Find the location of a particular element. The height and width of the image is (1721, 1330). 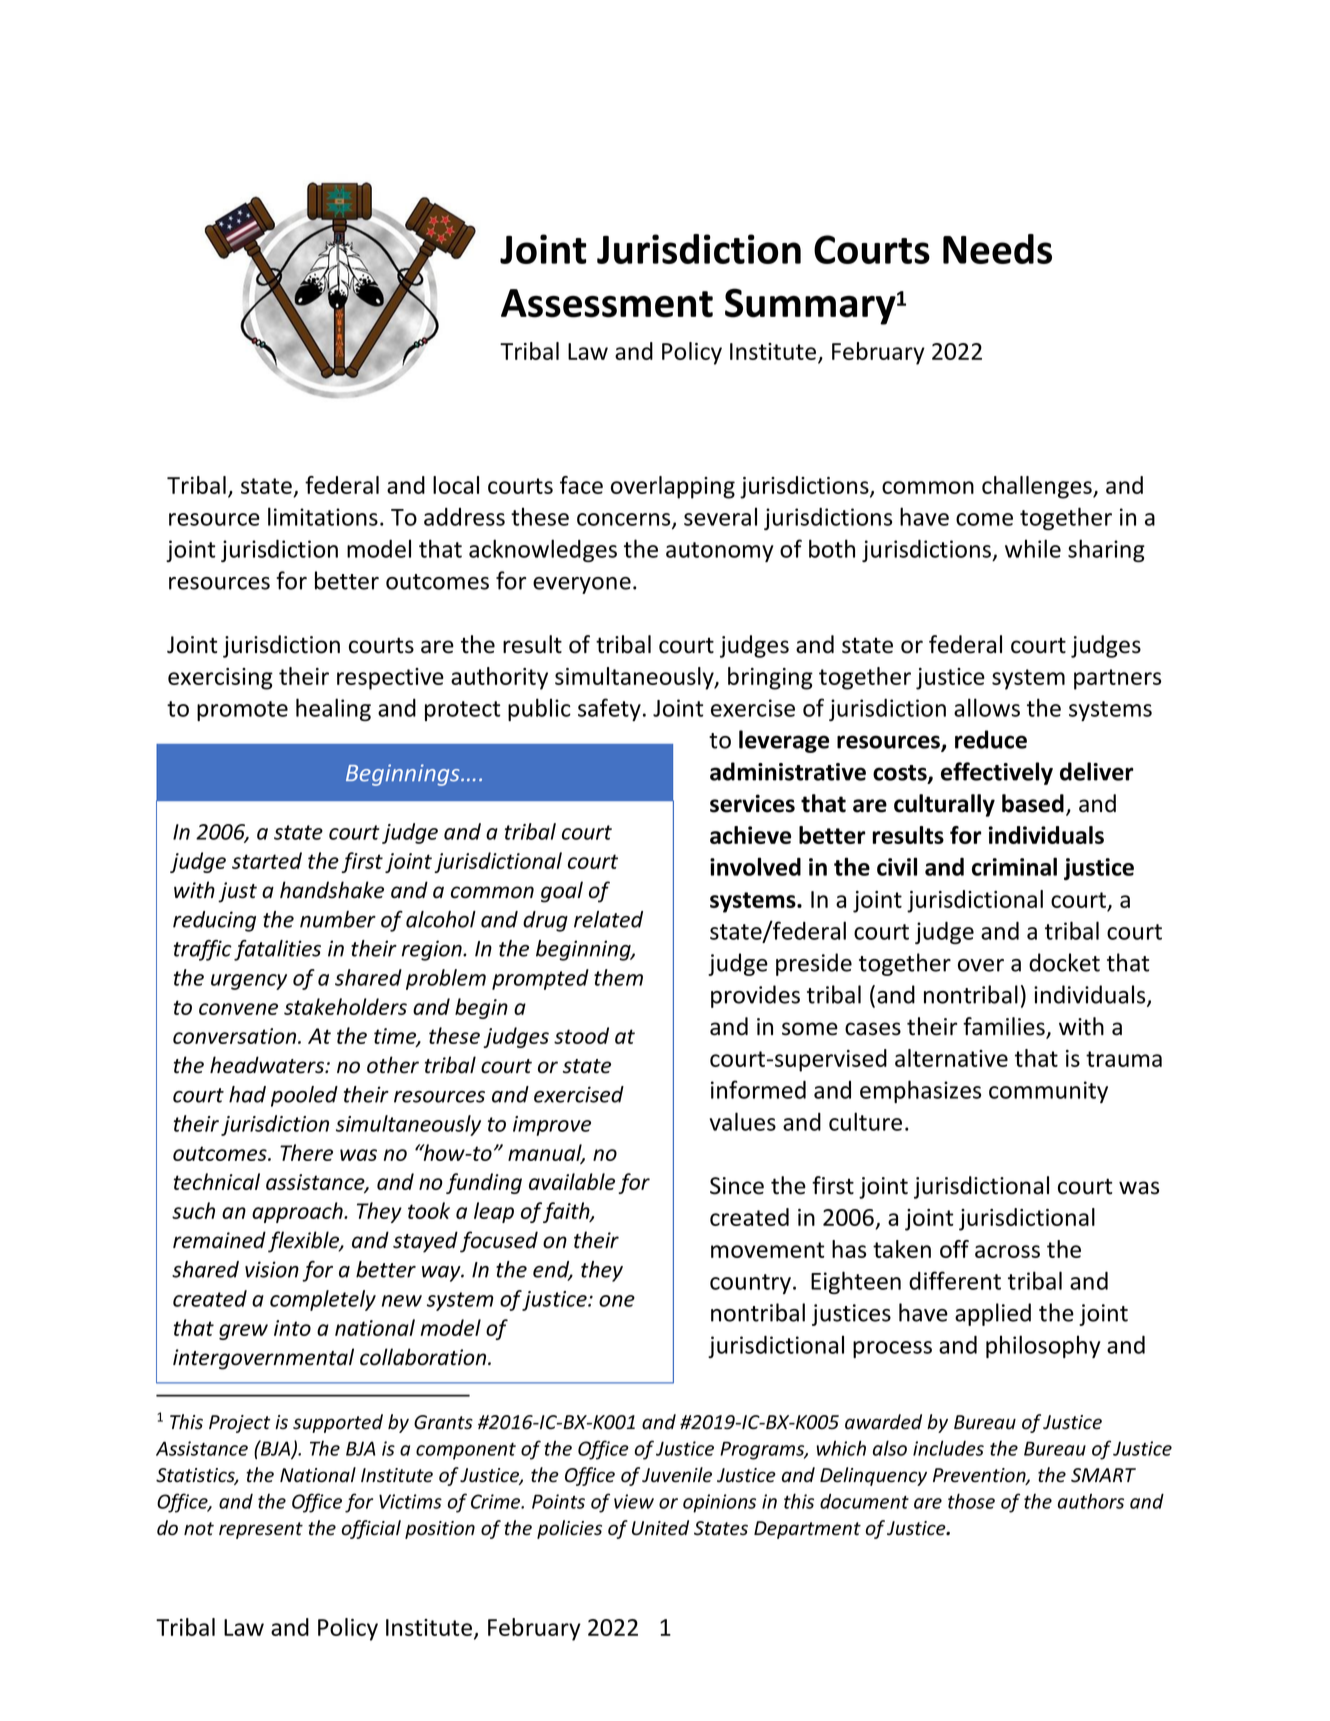

safety is located at coordinates (609, 709).
